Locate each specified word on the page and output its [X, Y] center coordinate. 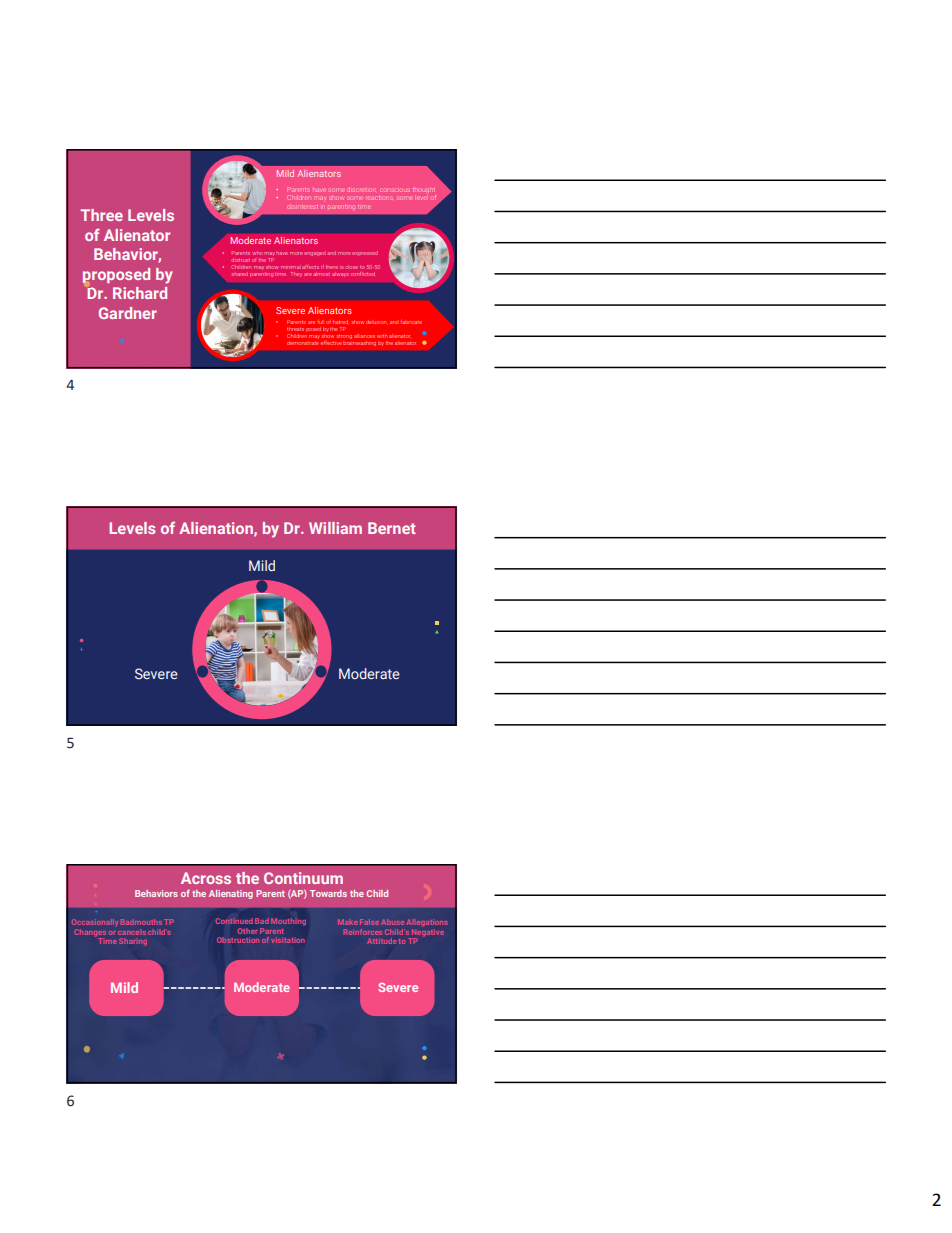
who [259, 253]
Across [206, 878]
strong [345, 336]
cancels [132, 932]
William [335, 528]
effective [331, 343]
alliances [364, 336]
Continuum [303, 878]
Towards [328, 893]
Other [248, 931]
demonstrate [303, 341]
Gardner [128, 313]
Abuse [392, 922]
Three [101, 215]
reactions [376, 198]
